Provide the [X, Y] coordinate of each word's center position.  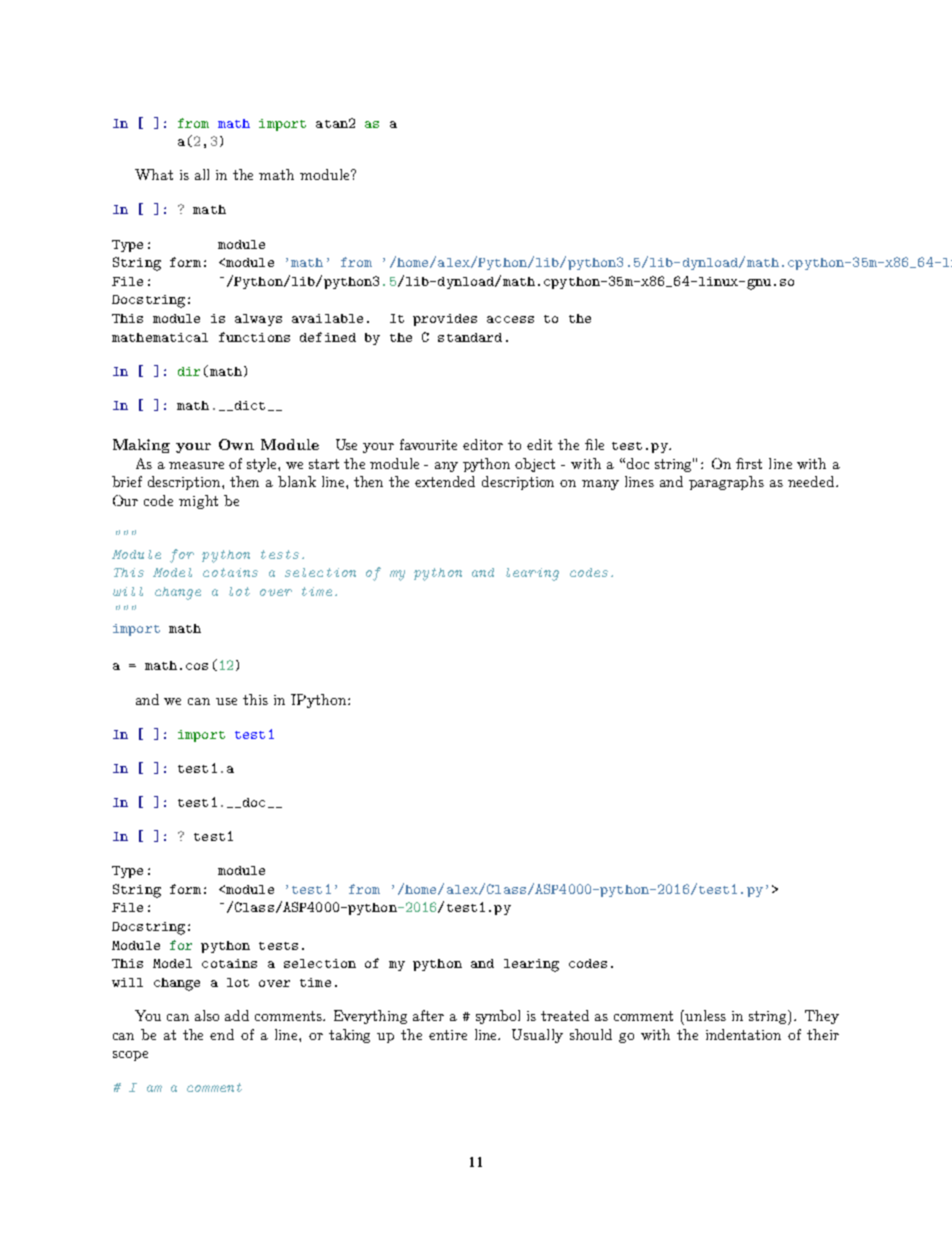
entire [448, 1035]
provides [445, 320]
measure [196, 465]
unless [705, 1015]
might [198, 502]
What [154, 174]
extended [445, 481]
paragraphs [726, 483]
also [207, 1015]
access [510, 319]
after [428, 1015]
